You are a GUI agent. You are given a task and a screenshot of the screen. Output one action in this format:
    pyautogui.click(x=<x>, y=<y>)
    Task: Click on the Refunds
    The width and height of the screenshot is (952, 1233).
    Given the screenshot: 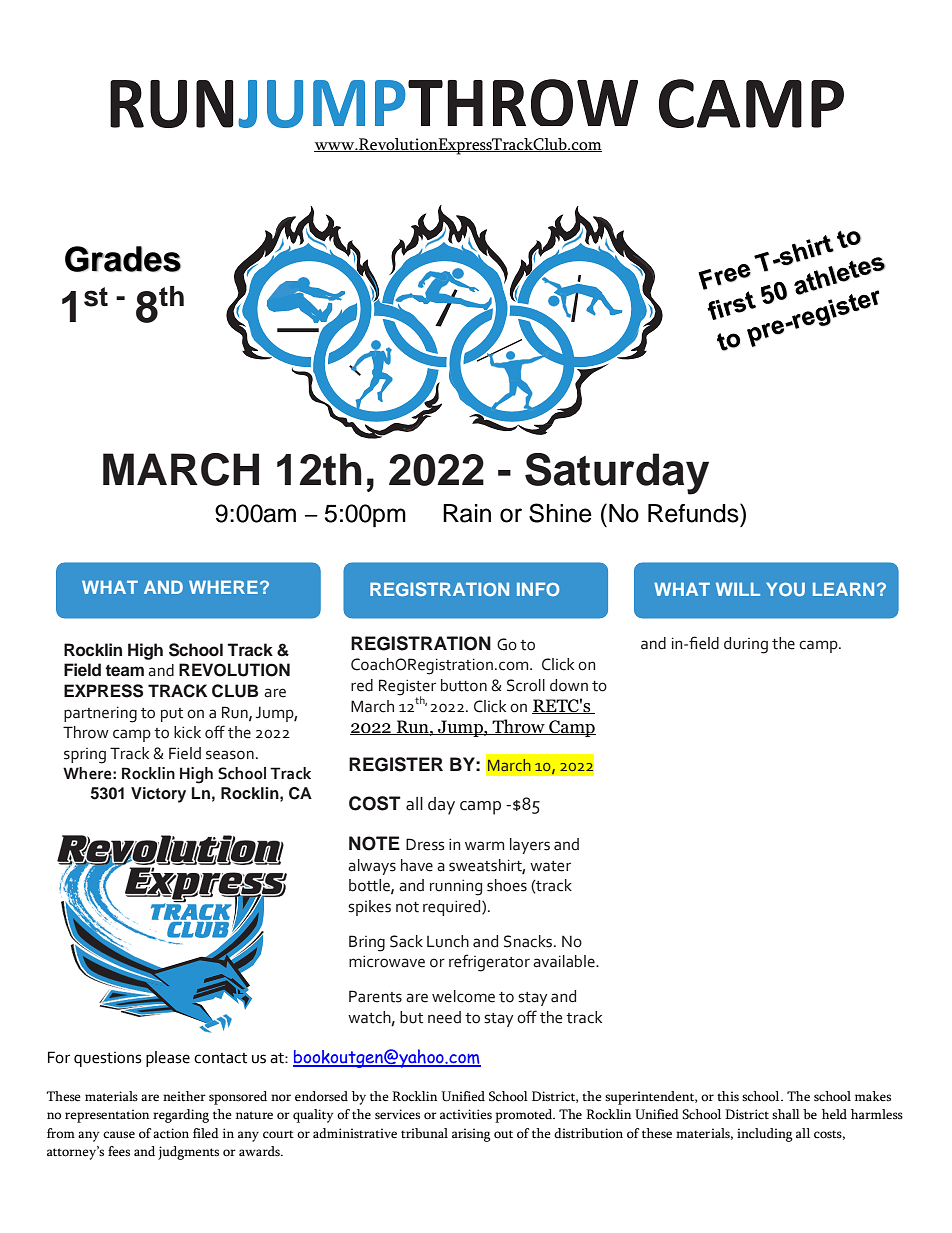 What is the action you would take?
    pyautogui.click(x=694, y=513)
